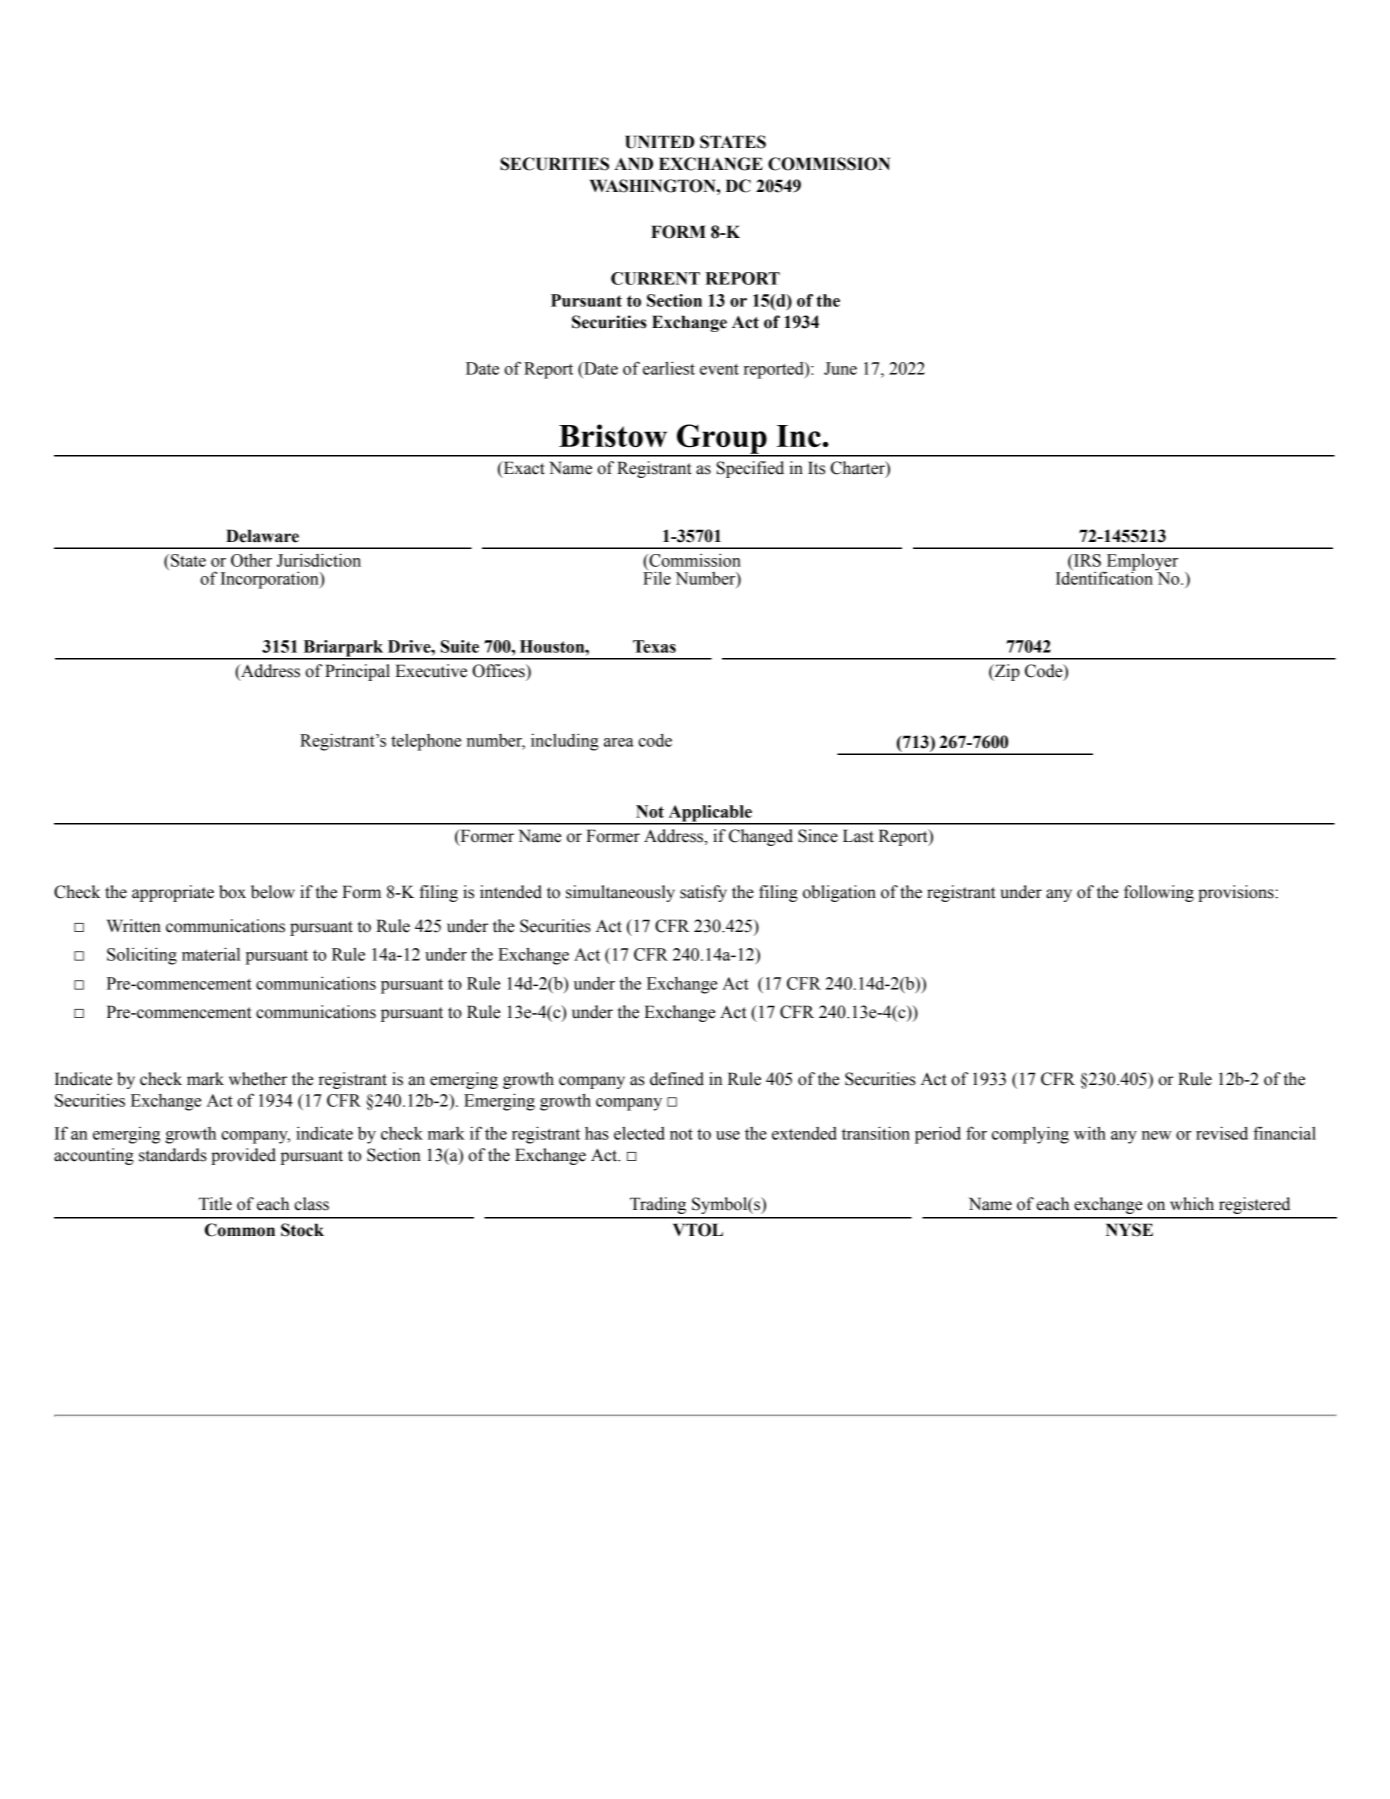 Image resolution: width=1390 pixels, height=1799 pixels. I want to click on Zip, so click(1006, 672).
